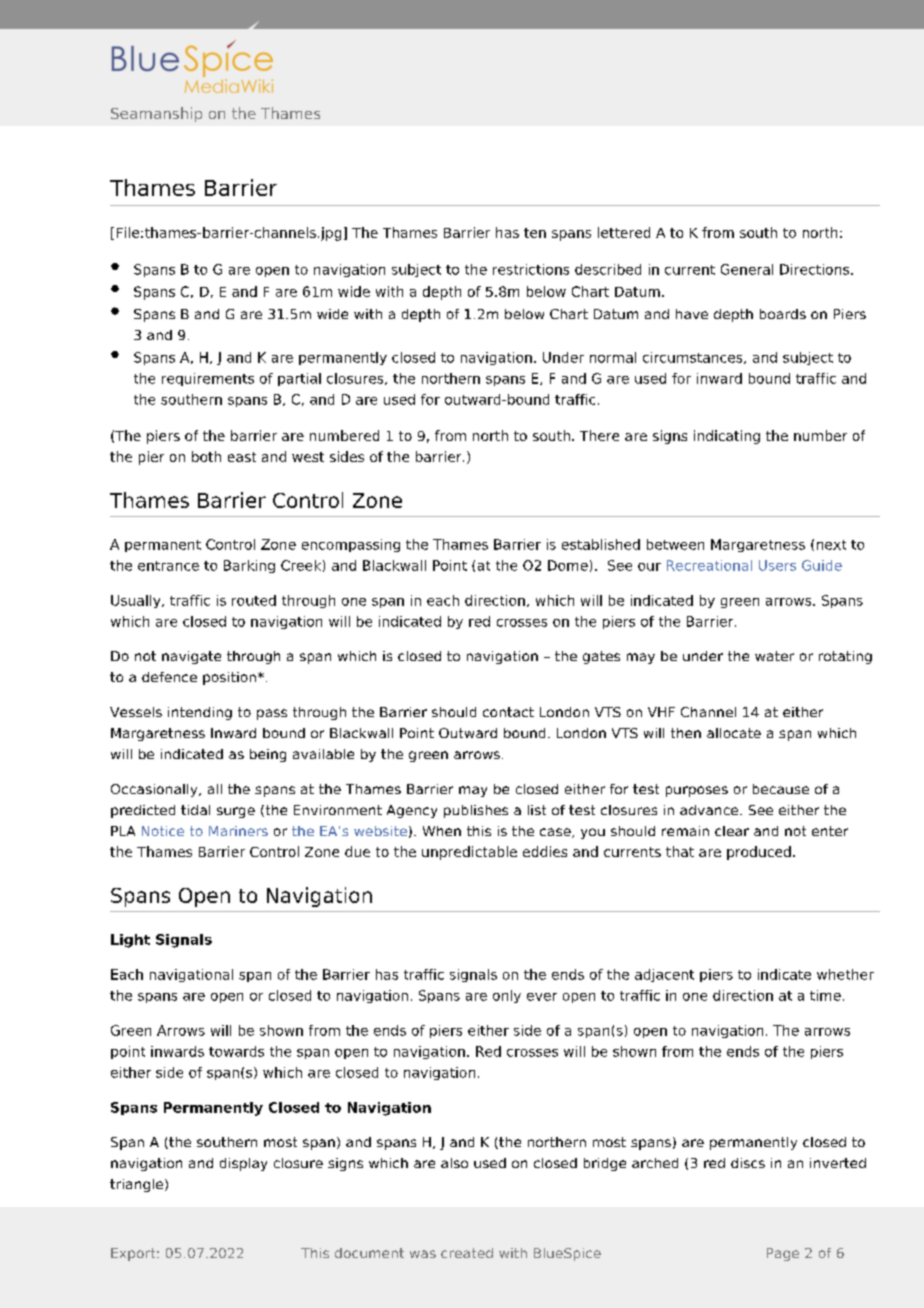  What do you see at coordinates (747, 269) in the screenshot?
I see `General` at bounding box center [747, 269].
